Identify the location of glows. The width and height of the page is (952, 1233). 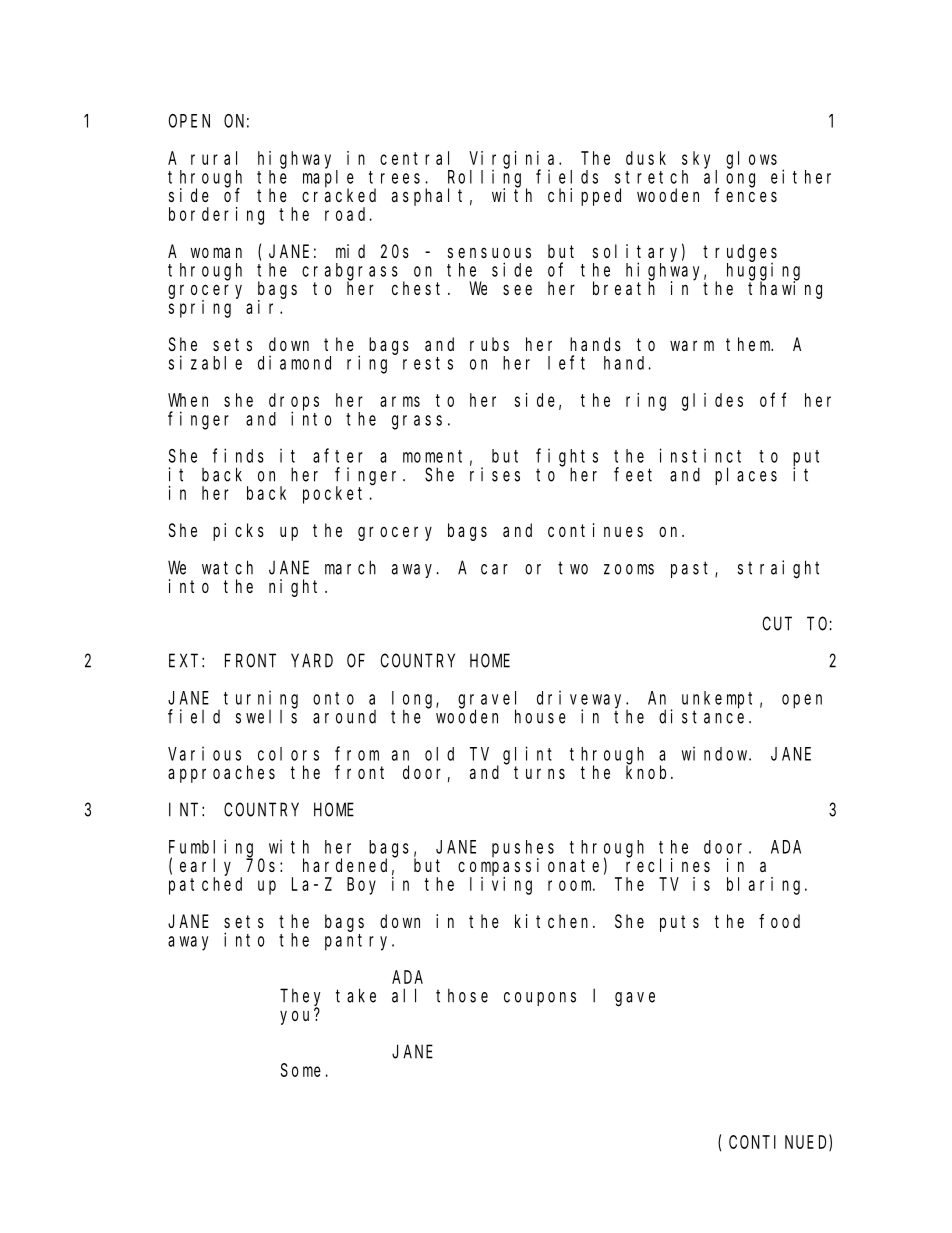
(751, 160).
